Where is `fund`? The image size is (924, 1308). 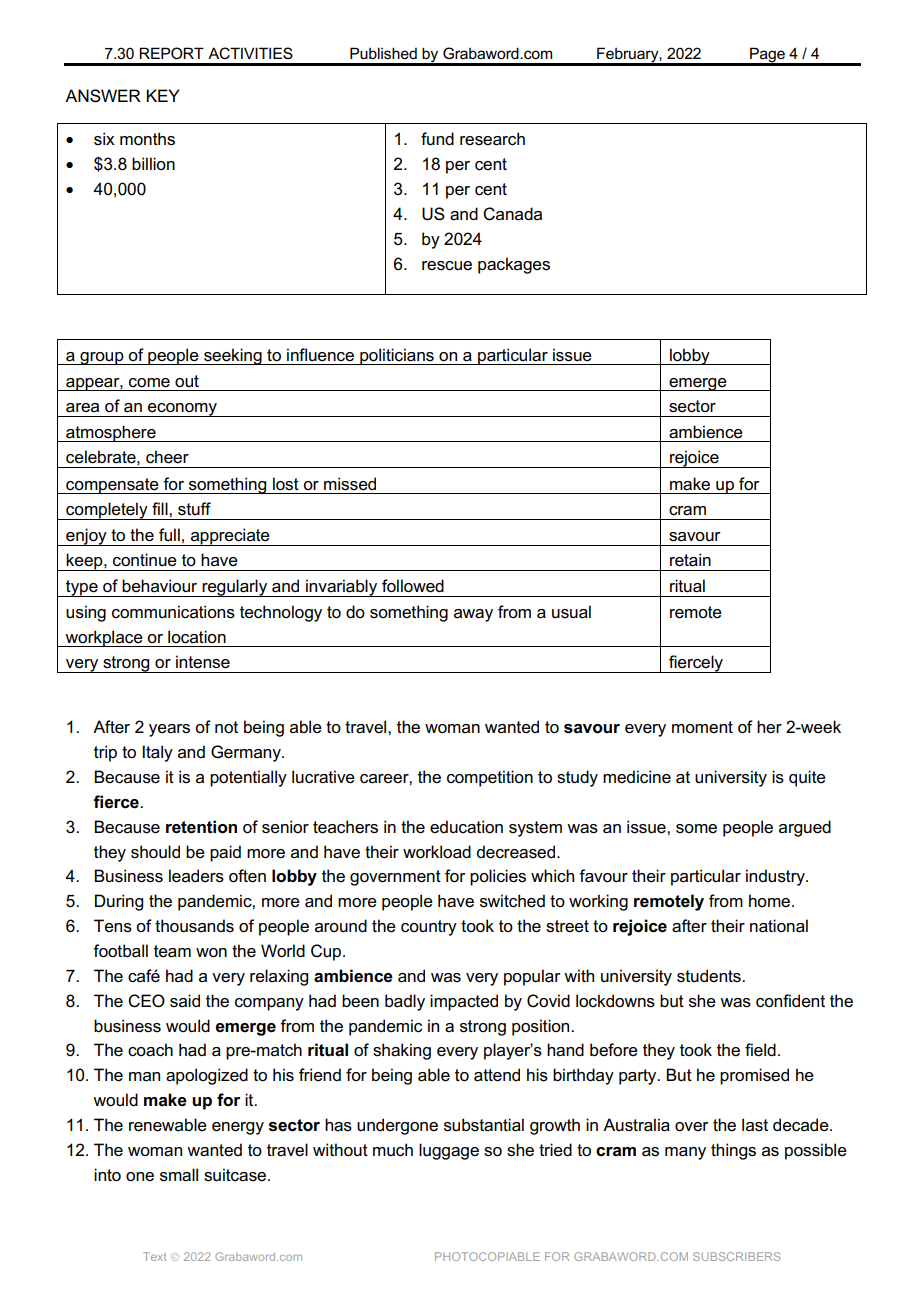 fund is located at coordinates (437, 138).
